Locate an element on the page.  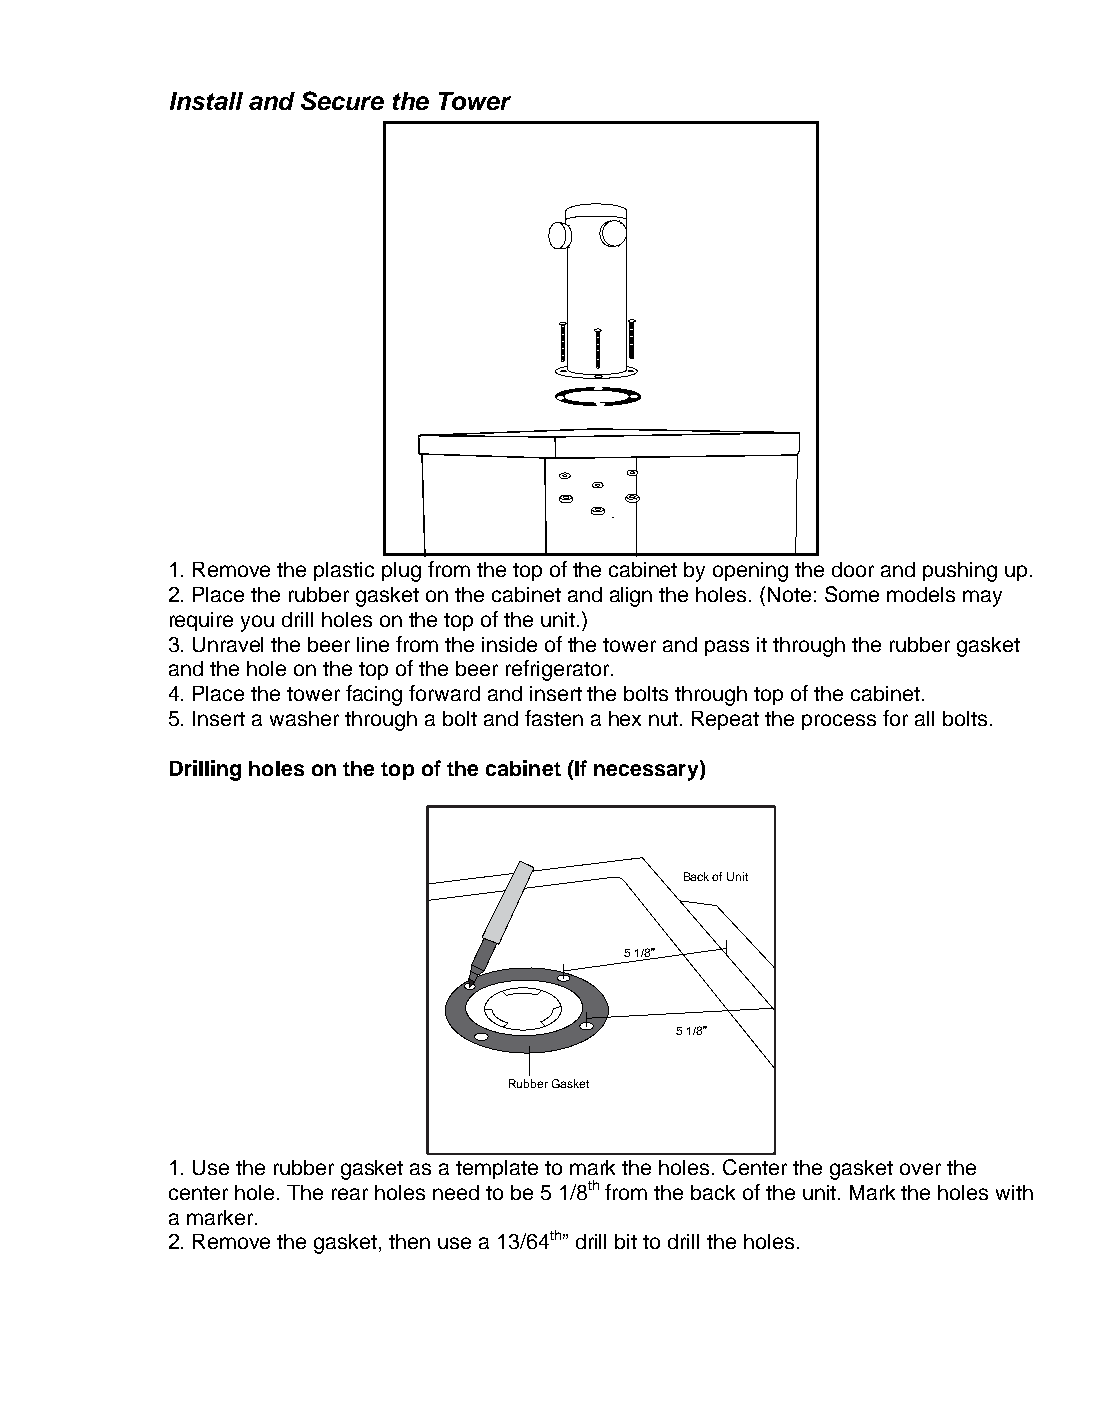
door is located at coordinates (853, 569).
